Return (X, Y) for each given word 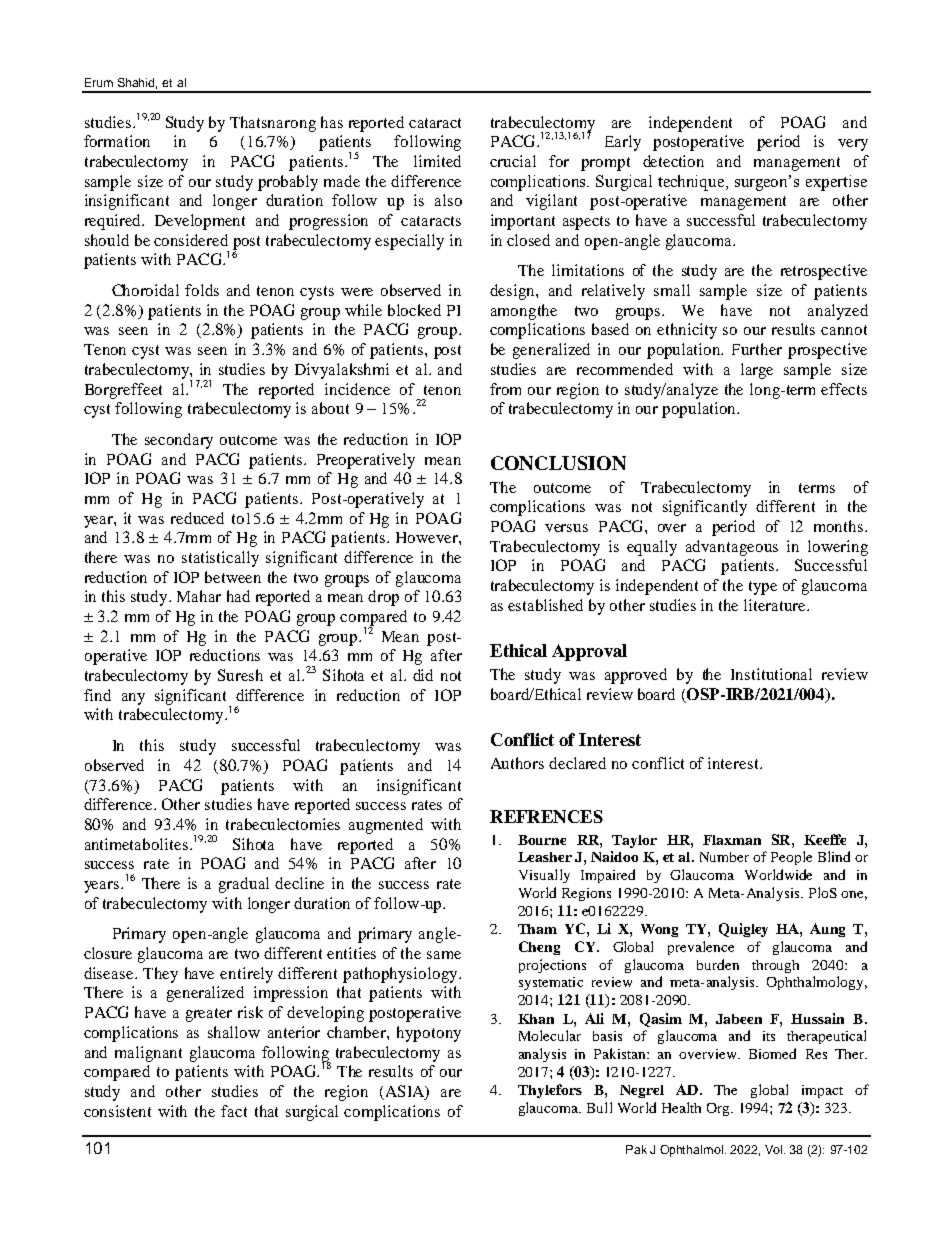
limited (437, 161)
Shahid (137, 83)
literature (776, 605)
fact (234, 1111)
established (545, 605)
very (853, 145)
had (238, 596)
